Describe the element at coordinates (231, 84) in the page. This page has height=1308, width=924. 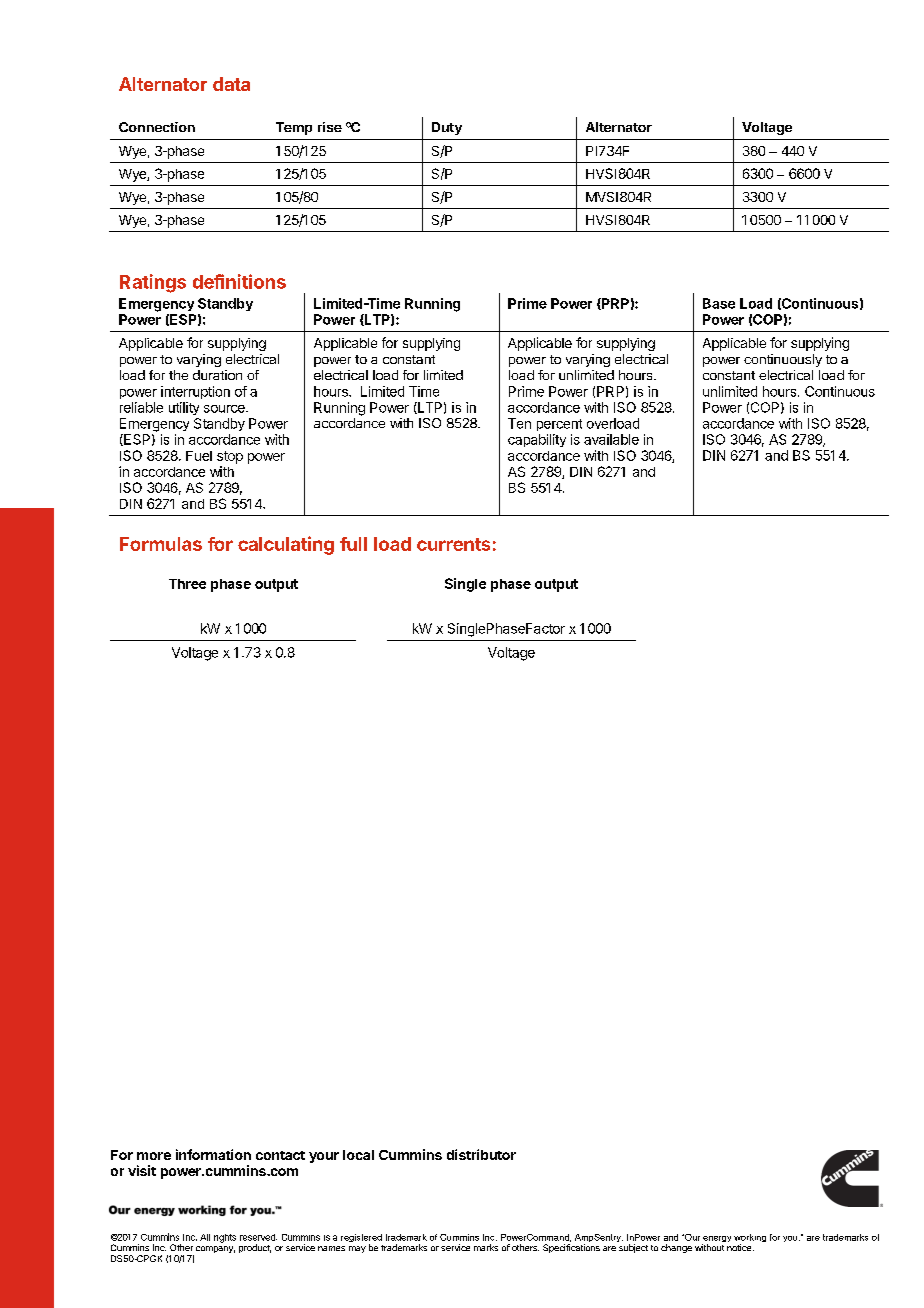
I see `data` at that location.
